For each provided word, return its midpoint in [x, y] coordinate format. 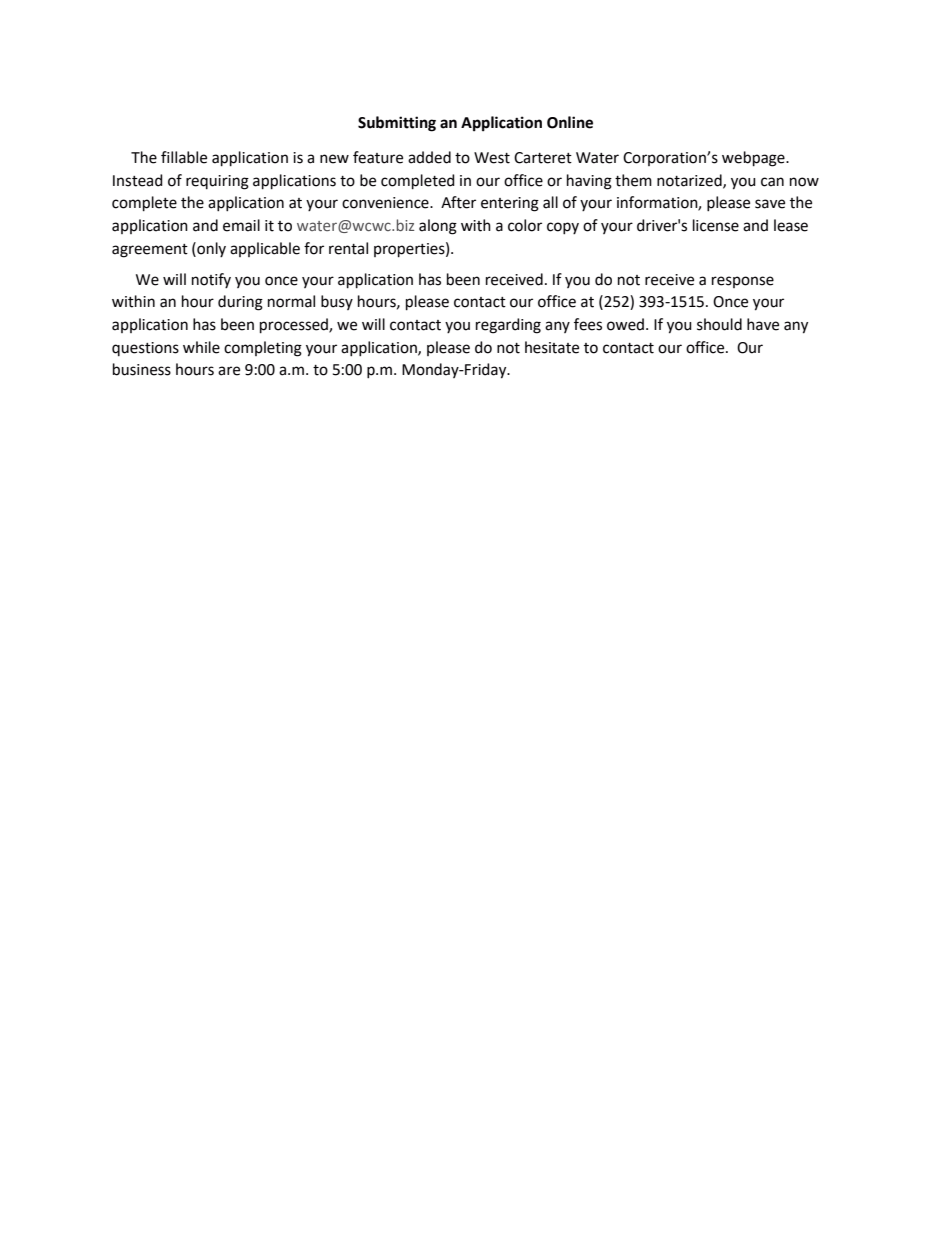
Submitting [397, 124]
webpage [754, 159]
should [719, 324]
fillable [184, 157]
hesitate [552, 347]
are [229, 371]
